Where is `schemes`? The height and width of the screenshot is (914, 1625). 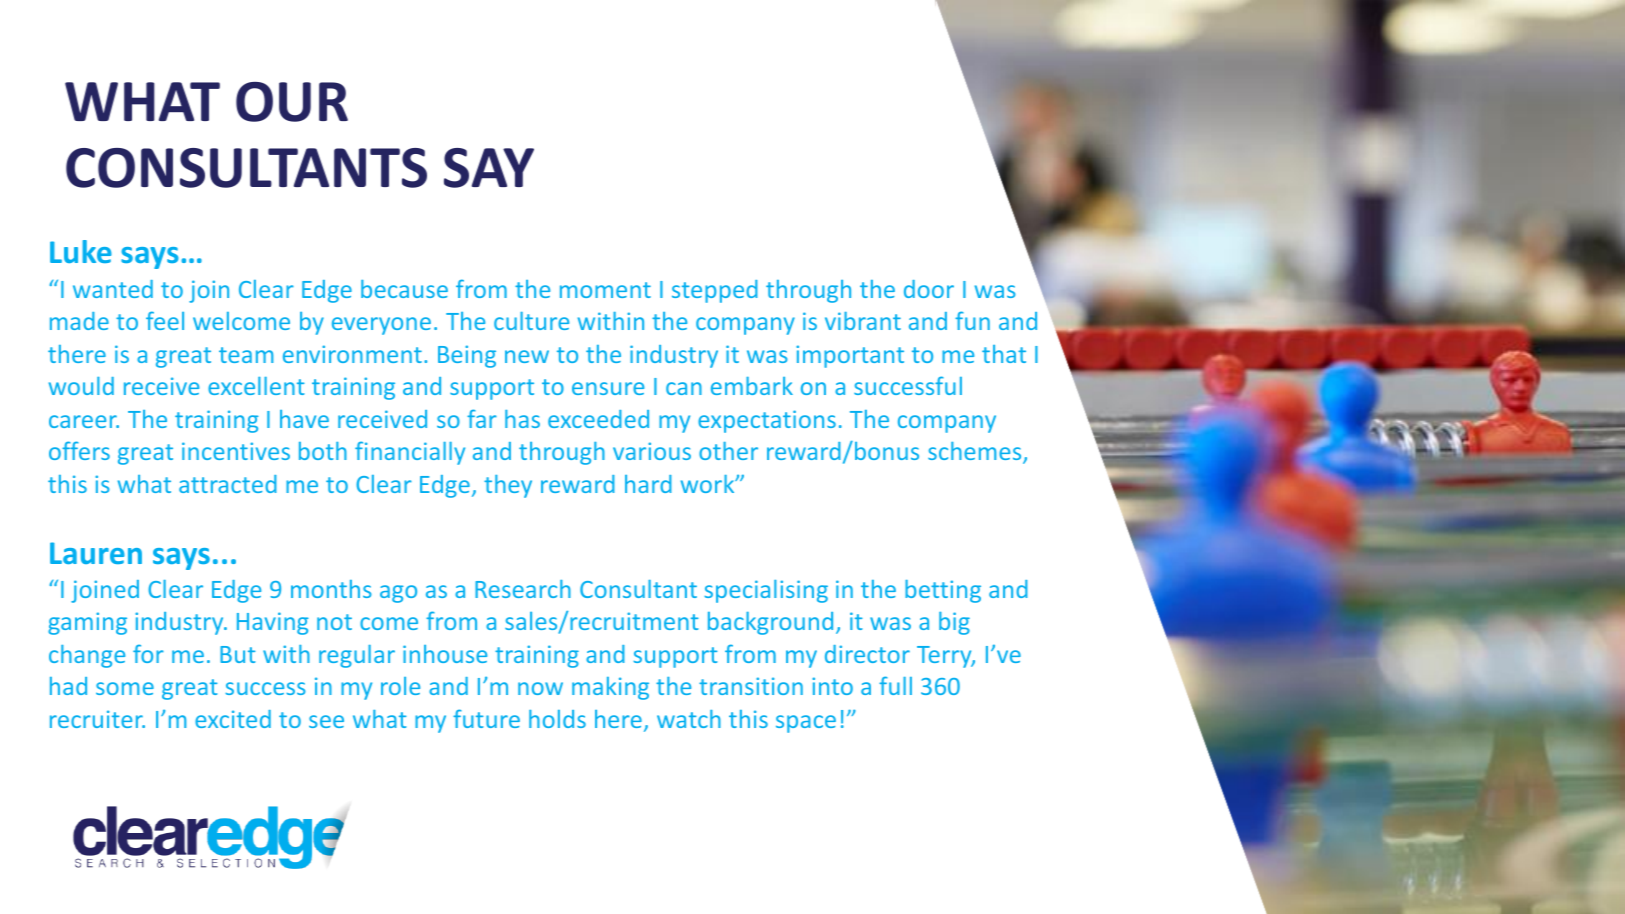 schemes is located at coordinates (976, 452).
